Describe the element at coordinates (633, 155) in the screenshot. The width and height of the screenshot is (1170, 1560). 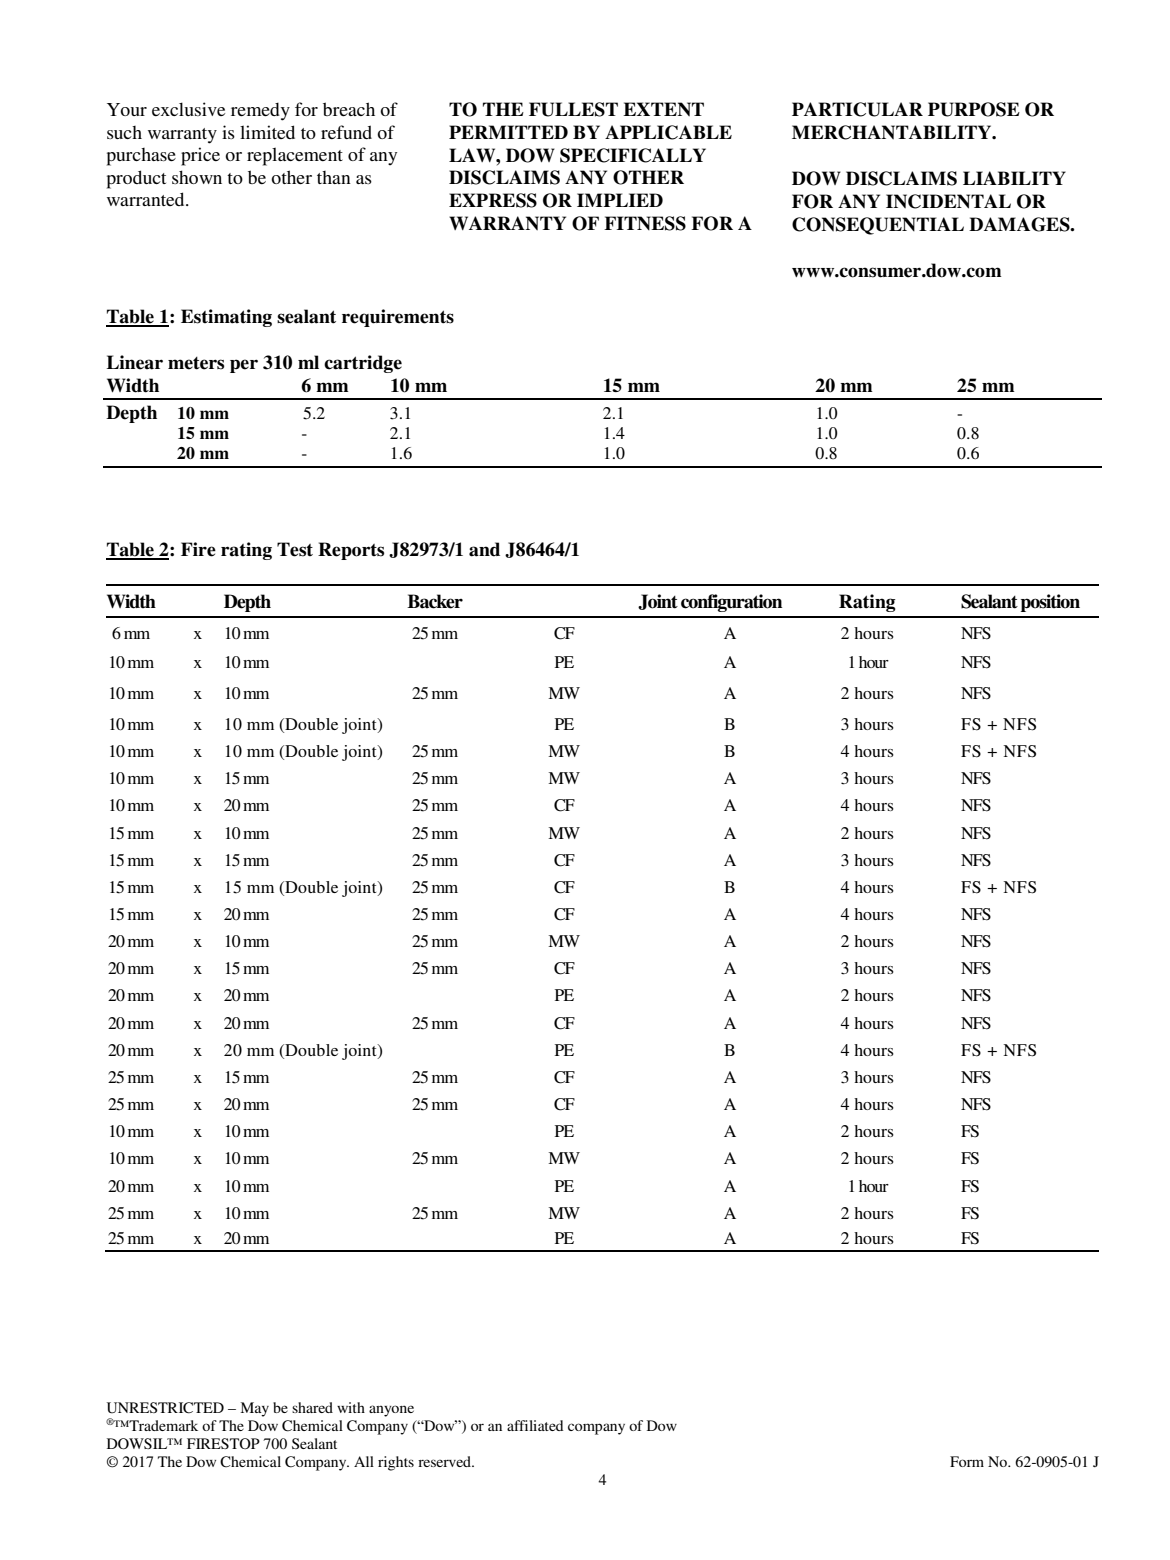
I see `SPECIFICALLY` at that location.
